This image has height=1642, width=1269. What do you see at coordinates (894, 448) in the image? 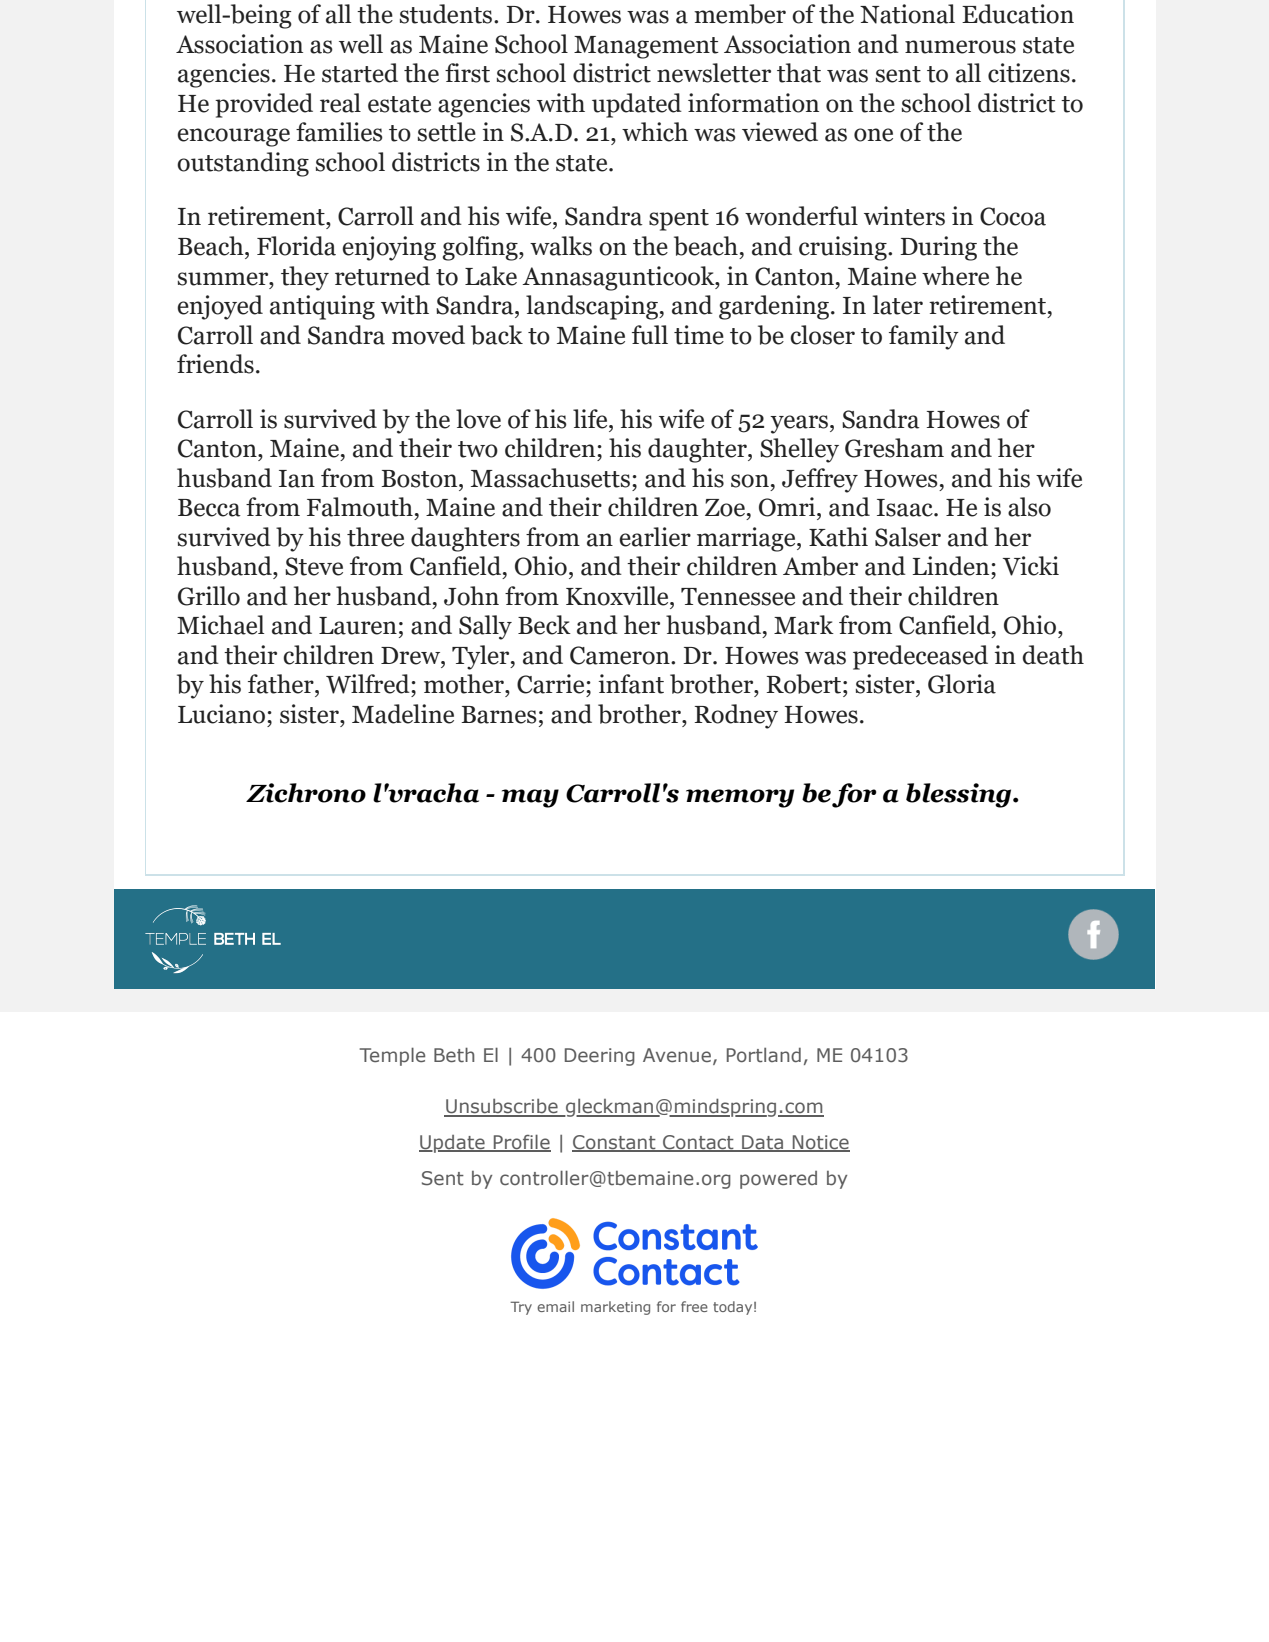
I see `Gresham` at bounding box center [894, 448].
